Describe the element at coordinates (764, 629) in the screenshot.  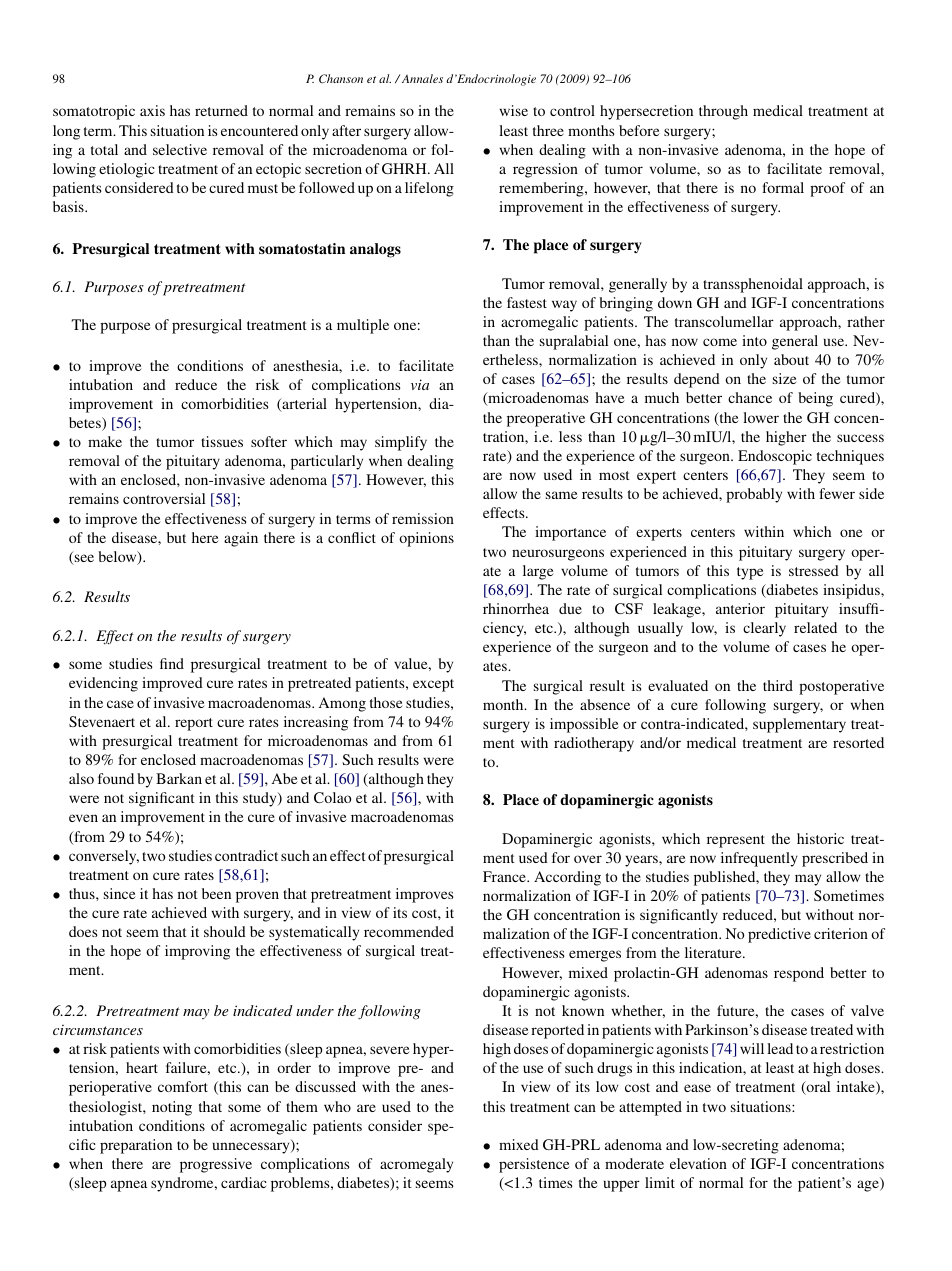
I see `clearly` at that location.
